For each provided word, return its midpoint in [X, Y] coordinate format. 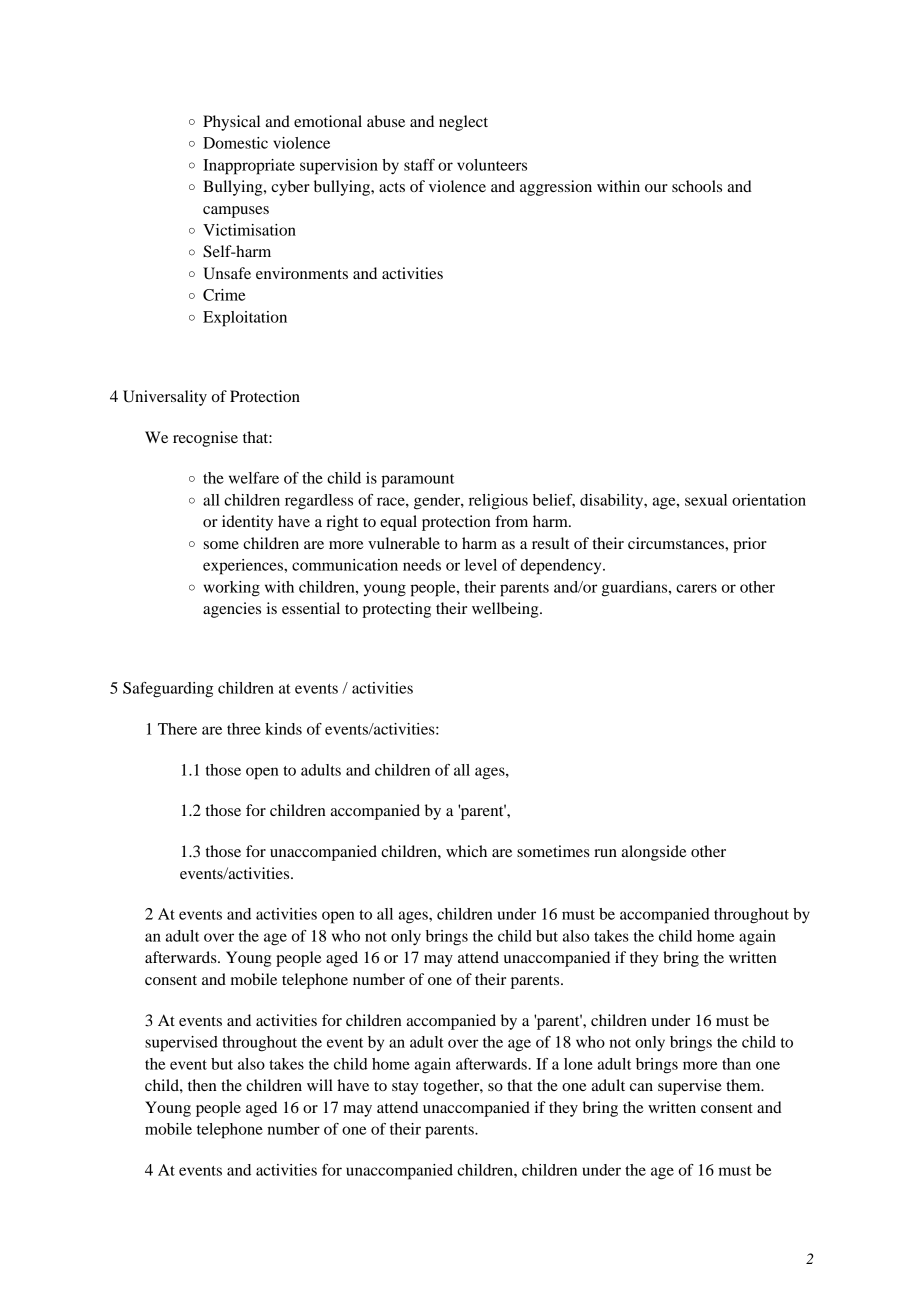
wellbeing [506, 610]
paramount [417, 481]
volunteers [492, 165]
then [202, 1085]
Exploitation [245, 319]
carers [696, 588]
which [466, 851]
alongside [654, 853]
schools [697, 186]
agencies [232, 610]
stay [405, 1088]
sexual [706, 500]
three [244, 729]
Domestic [235, 143]
